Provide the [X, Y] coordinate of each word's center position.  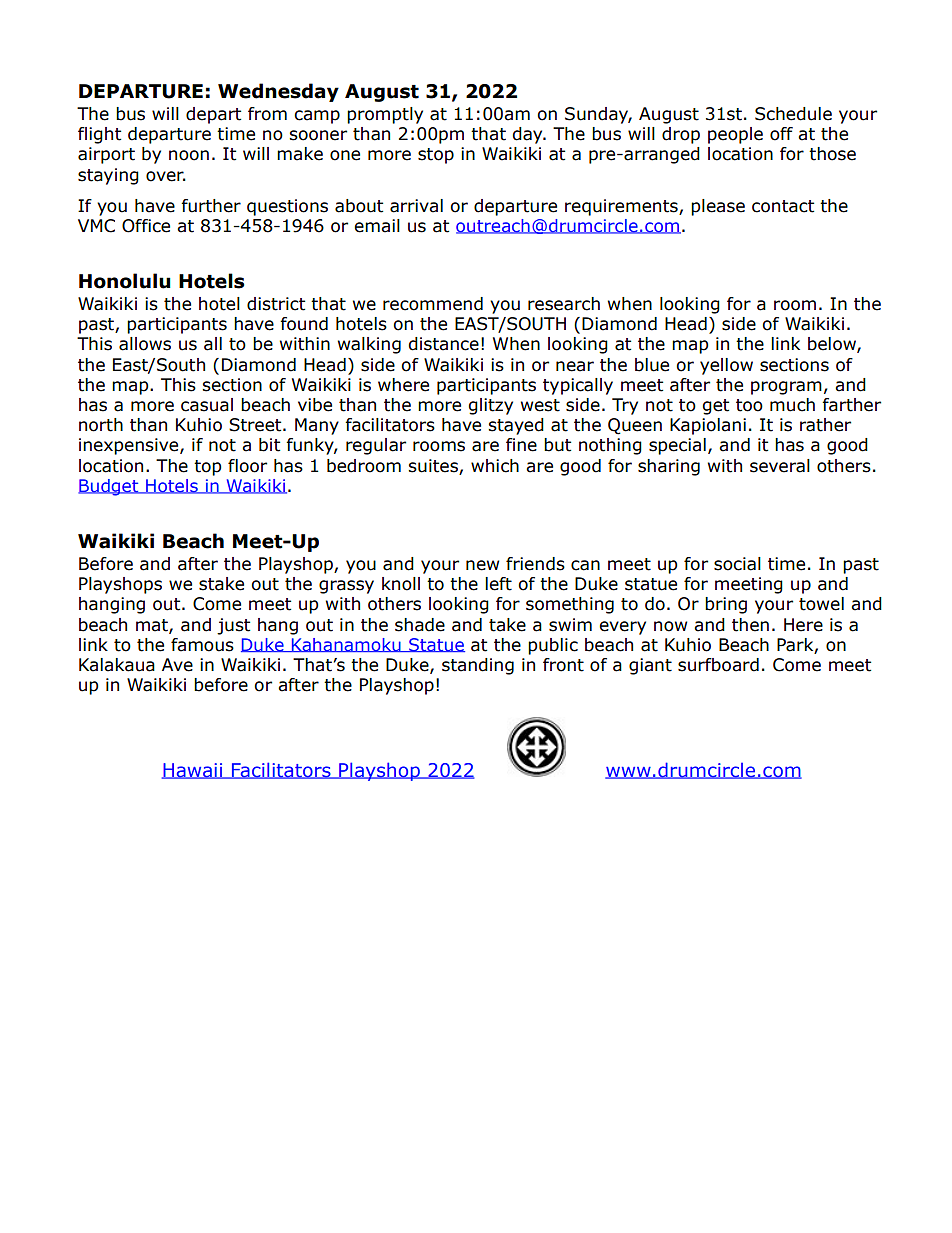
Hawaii [193, 771]
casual [207, 405]
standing [478, 666]
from [267, 114]
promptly [385, 115]
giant [650, 666]
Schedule [793, 114]
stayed [516, 426]
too [749, 405]
